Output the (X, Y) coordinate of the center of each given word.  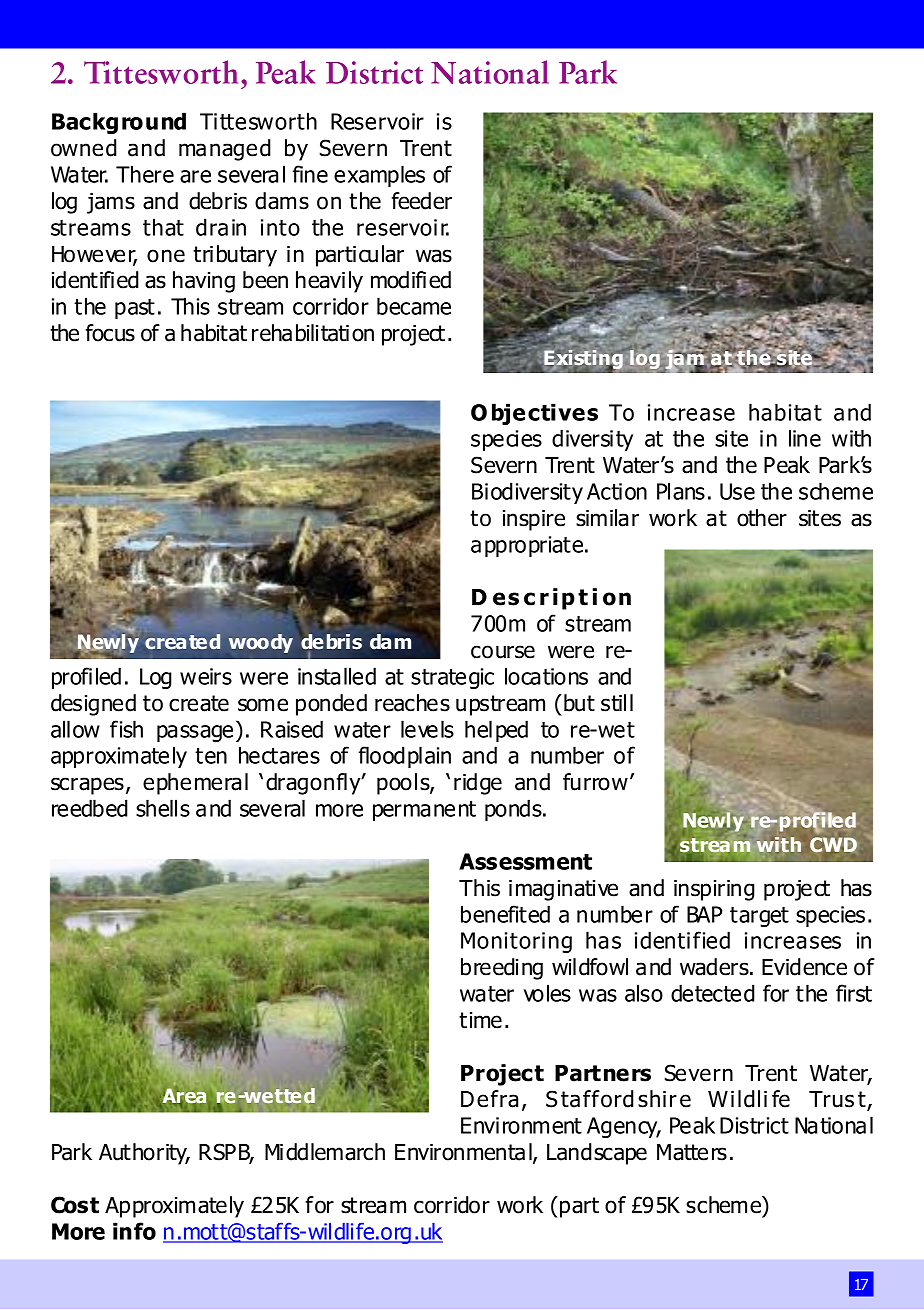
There (145, 174)
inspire (534, 520)
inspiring (714, 890)
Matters (692, 1152)
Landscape (597, 1154)
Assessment (525, 861)
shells (163, 808)
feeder (422, 201)
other (762, 518)
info (134, 1231)
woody (261, 643)
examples (379, 176)
